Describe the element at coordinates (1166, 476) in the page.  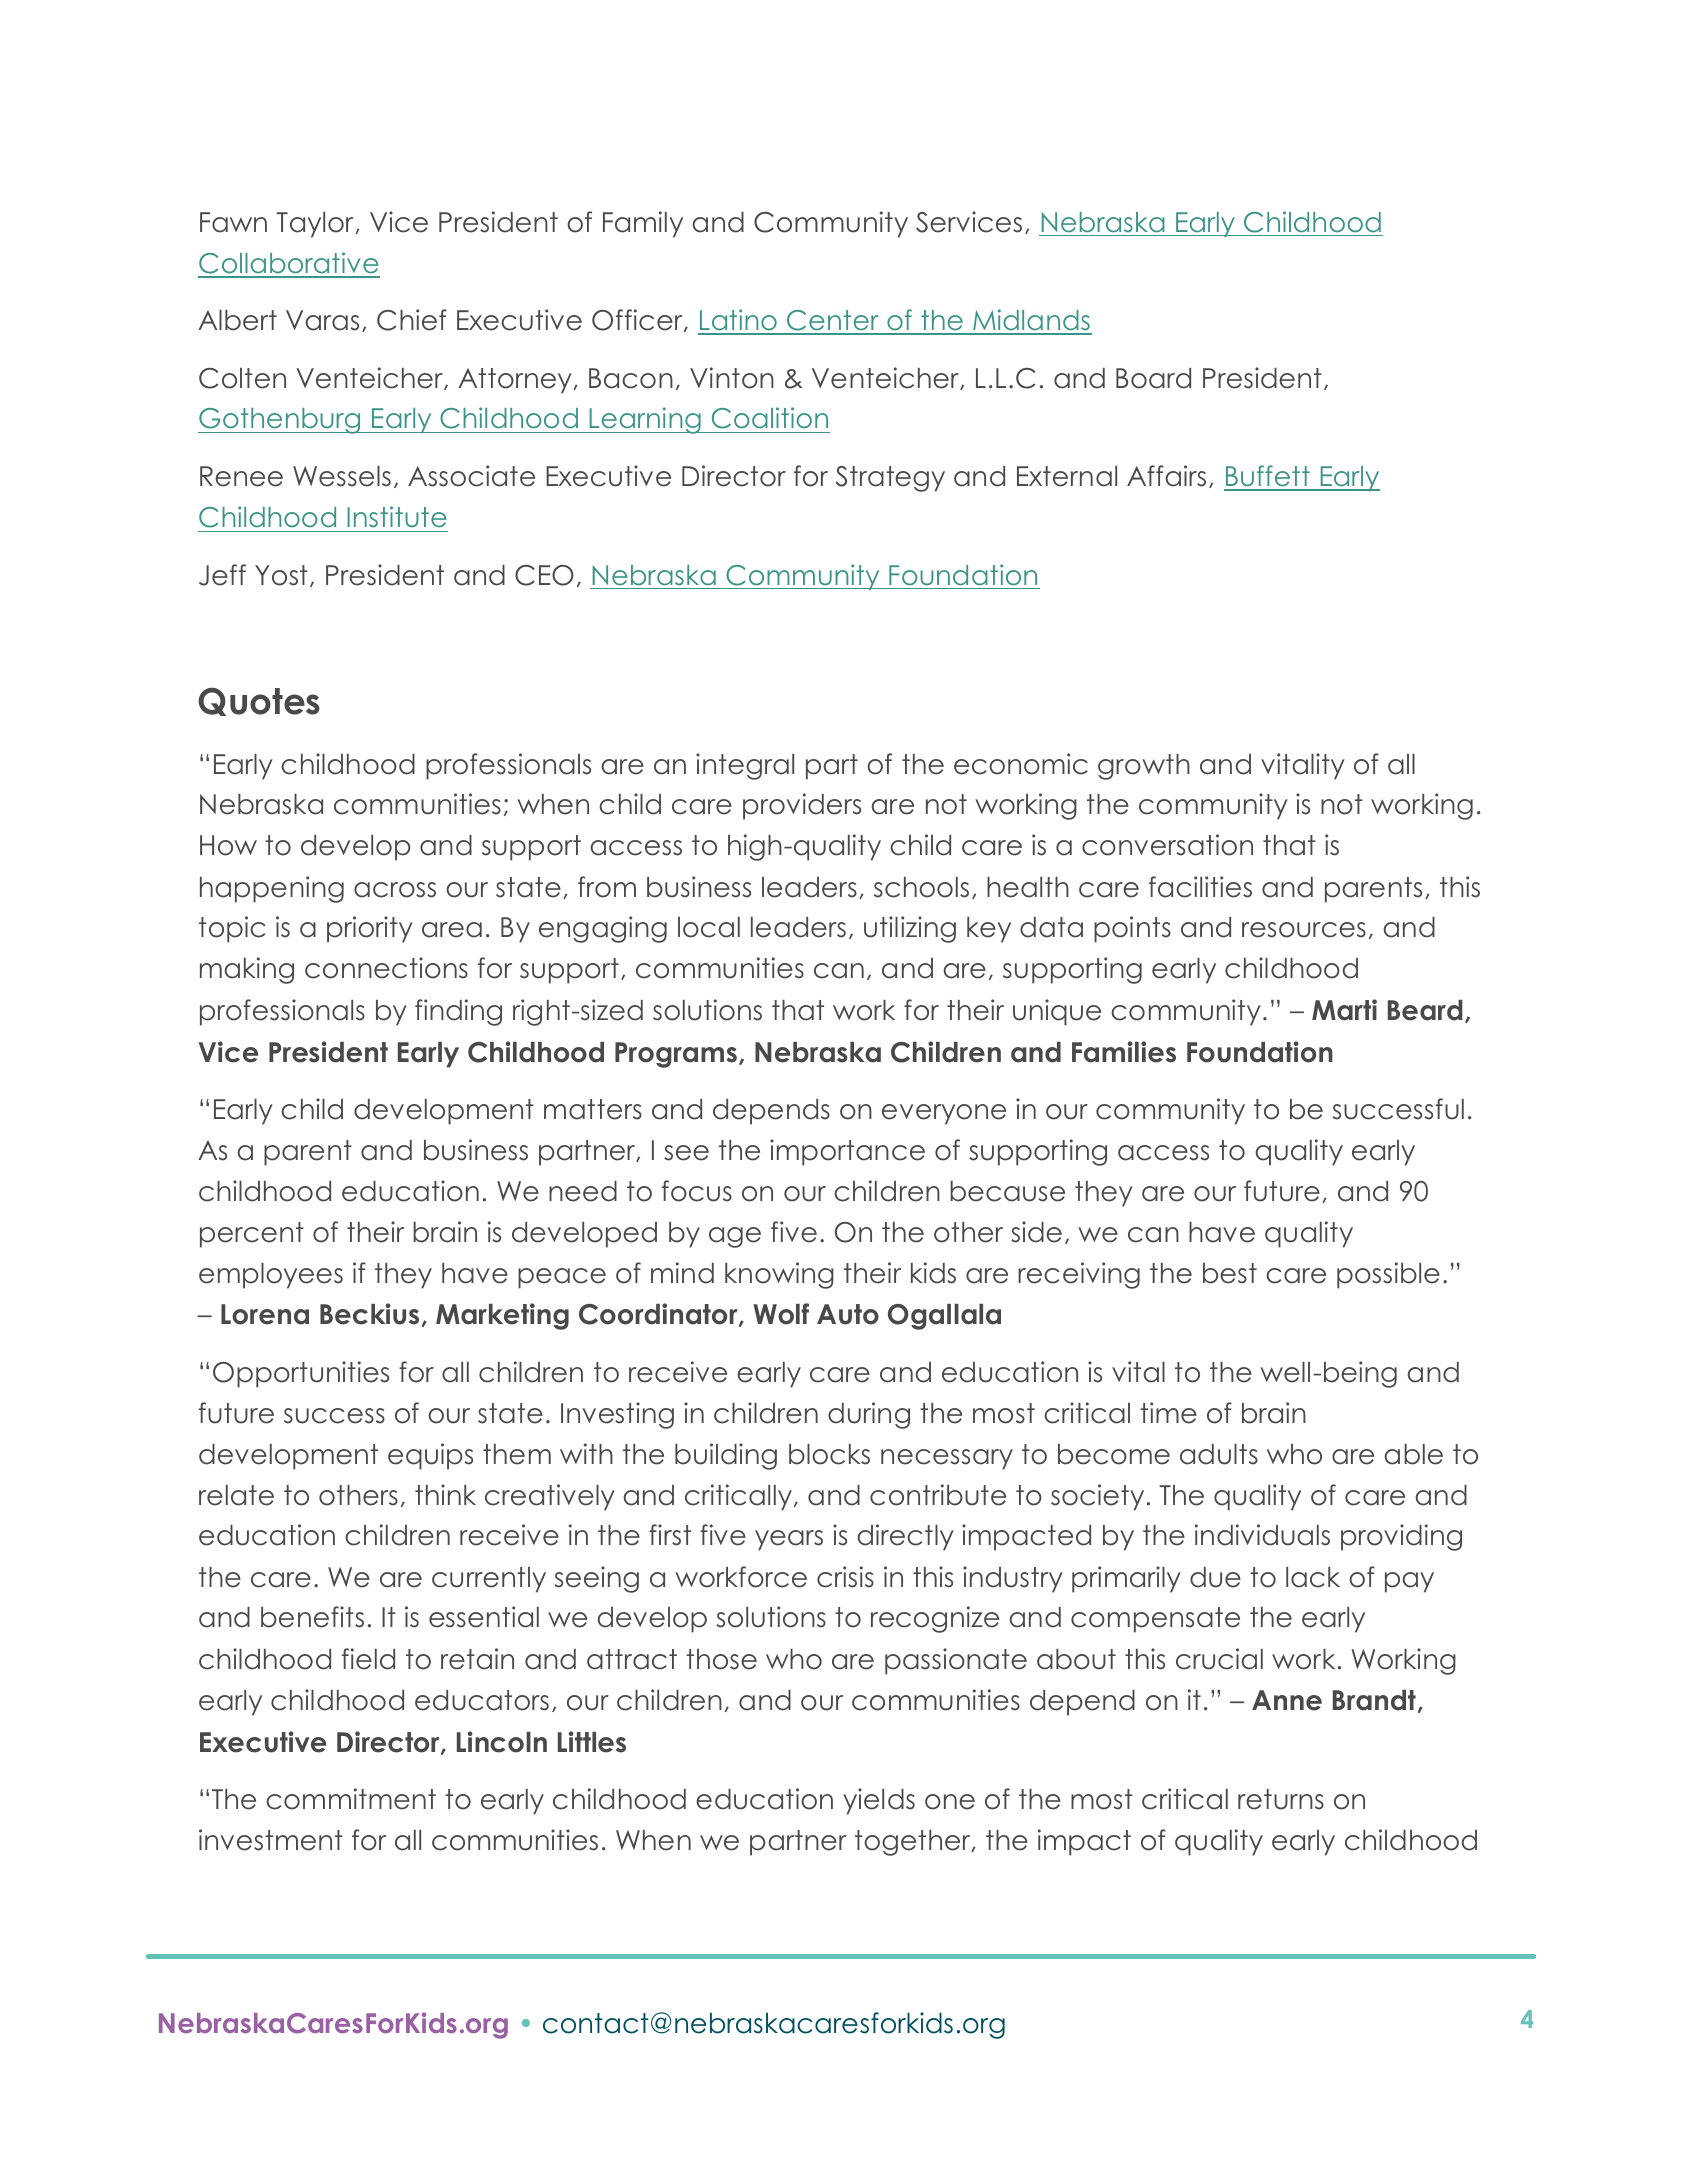
I see `Affairs` at that location.
